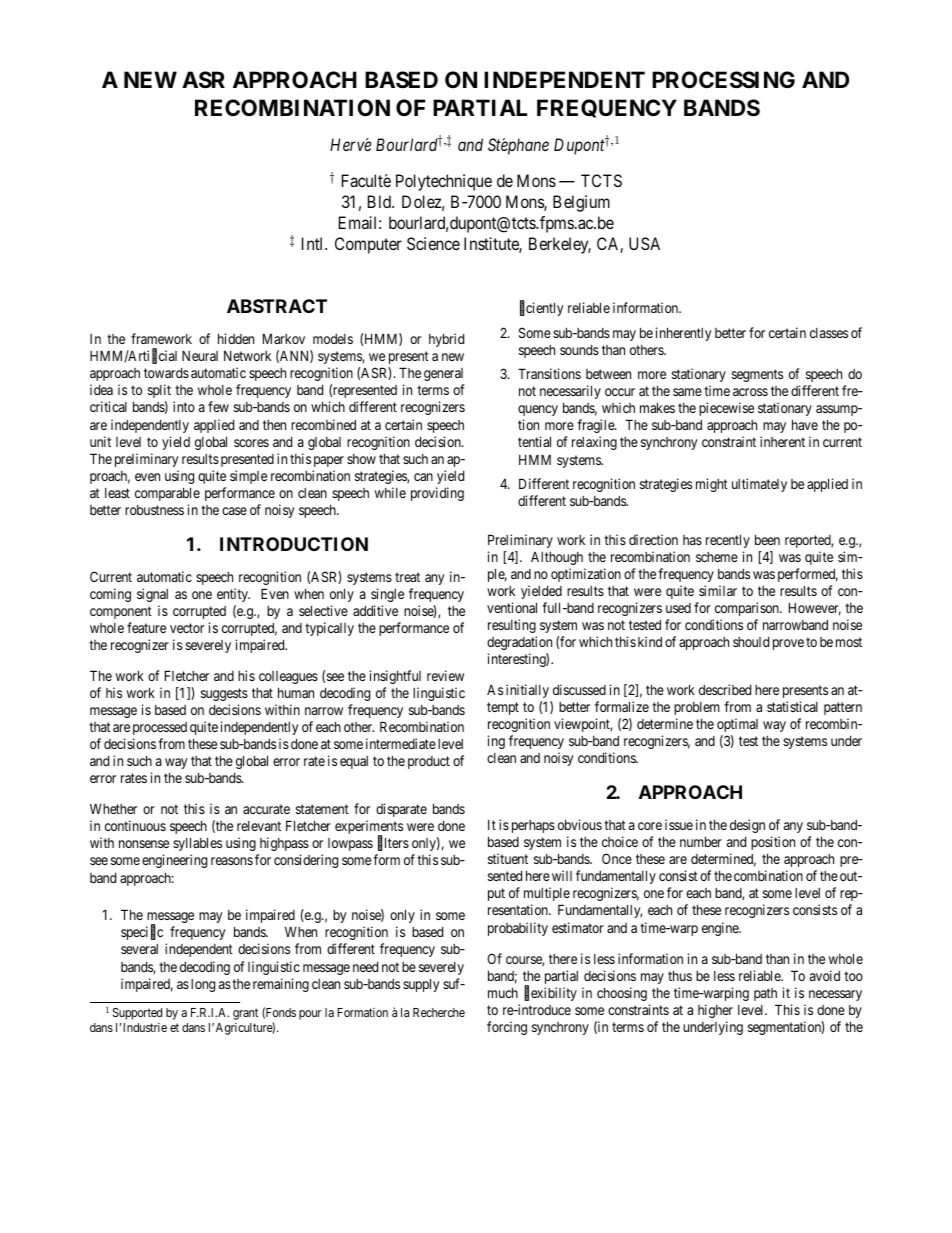  I want to click on been, so click(767, 539).
